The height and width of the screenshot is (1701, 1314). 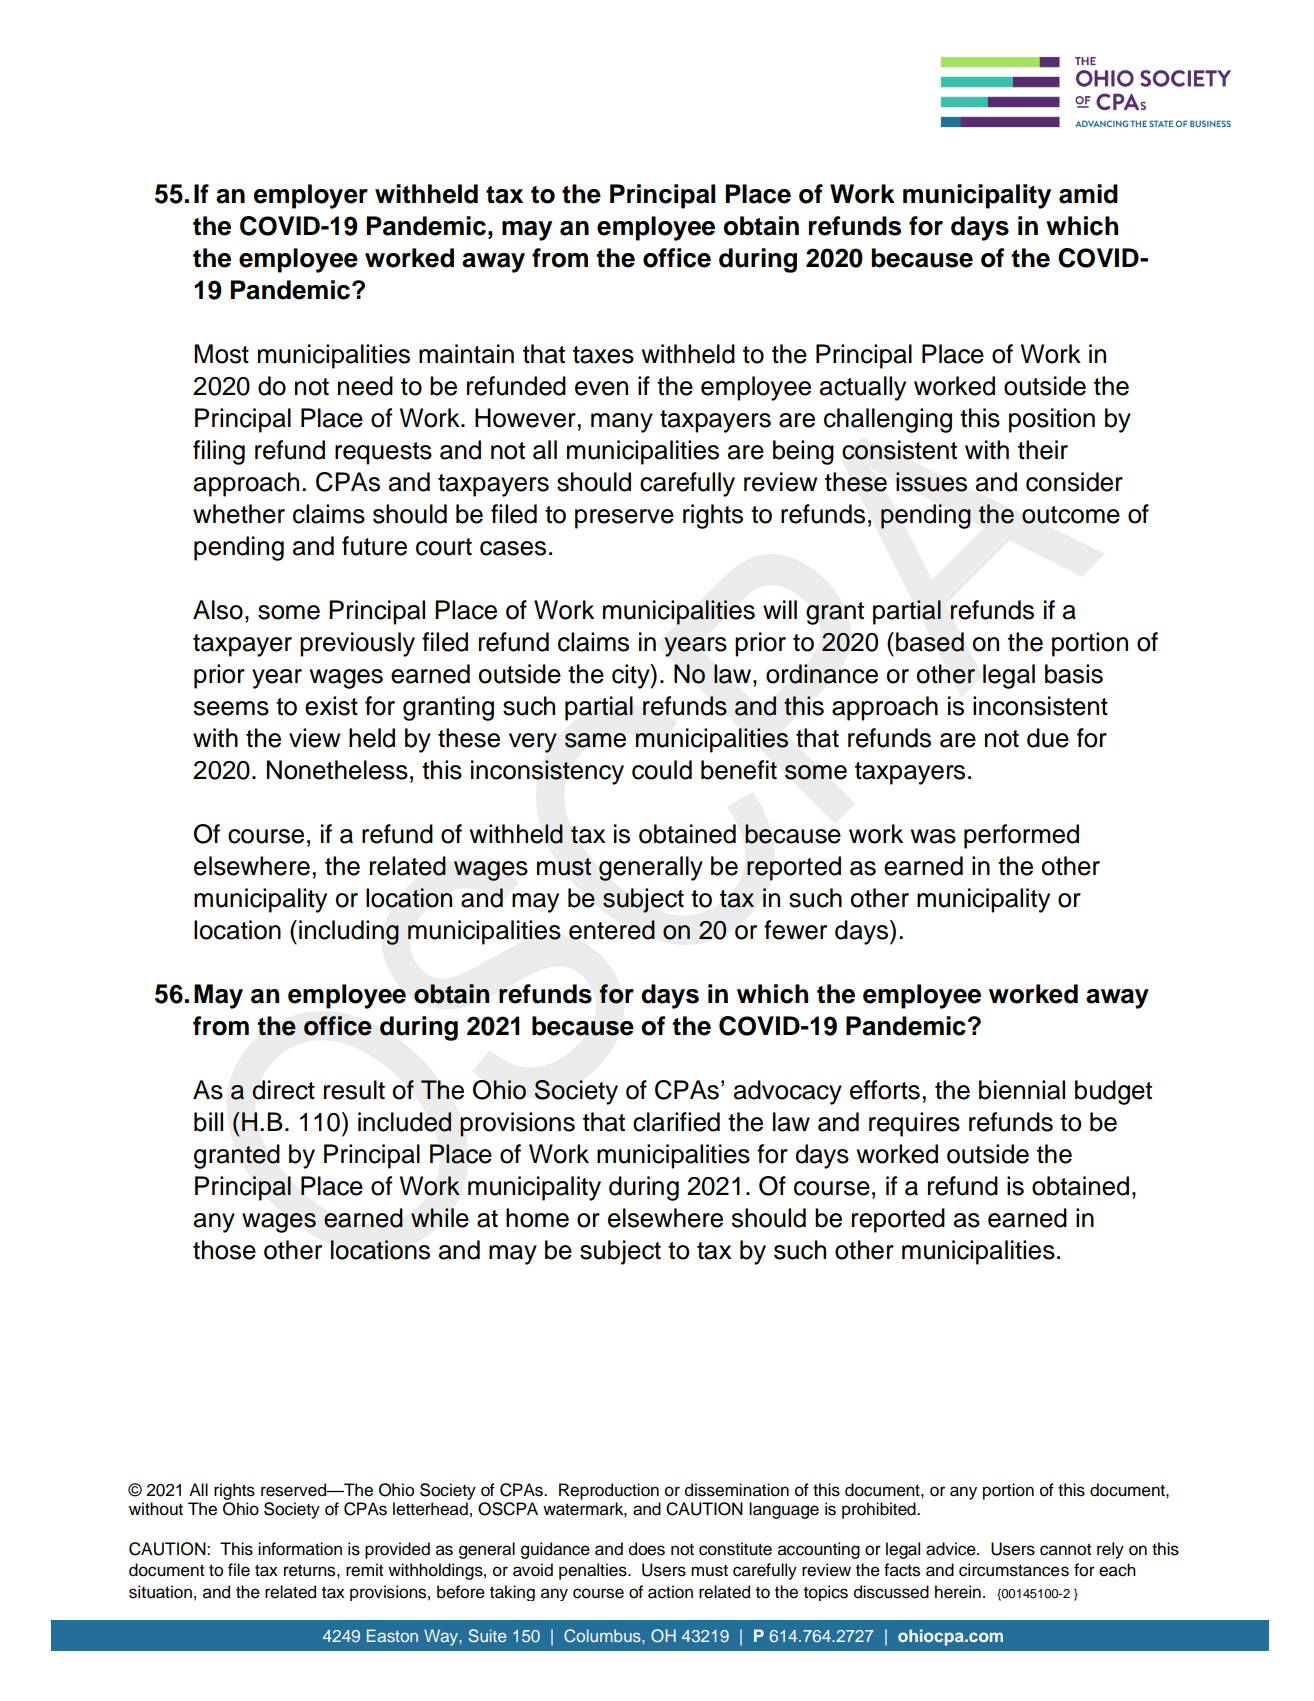 I want to click on taxes, so click(x=603, y=355).
